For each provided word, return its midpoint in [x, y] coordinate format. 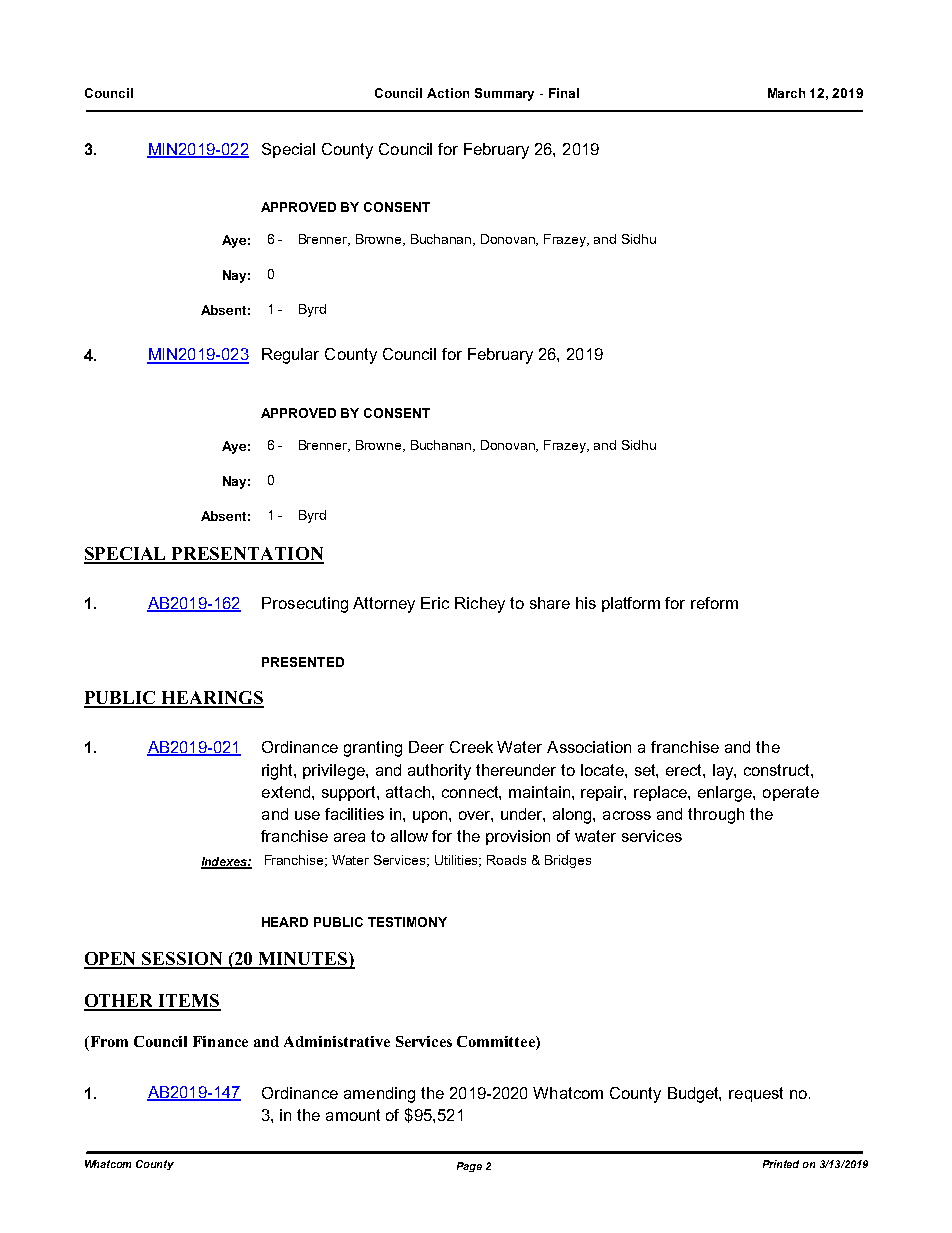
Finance [220, 1041]
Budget [694, 1095]
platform [631, 604]
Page [469, 1167]
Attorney [384, 605]
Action [448, 93]
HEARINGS [211, 699]
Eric [435, 603]
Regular [290, 356]
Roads [506, 860]
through [716, 816]
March [786, 93]
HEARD [285, 922]
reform [714, 603]
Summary [504, 94]
